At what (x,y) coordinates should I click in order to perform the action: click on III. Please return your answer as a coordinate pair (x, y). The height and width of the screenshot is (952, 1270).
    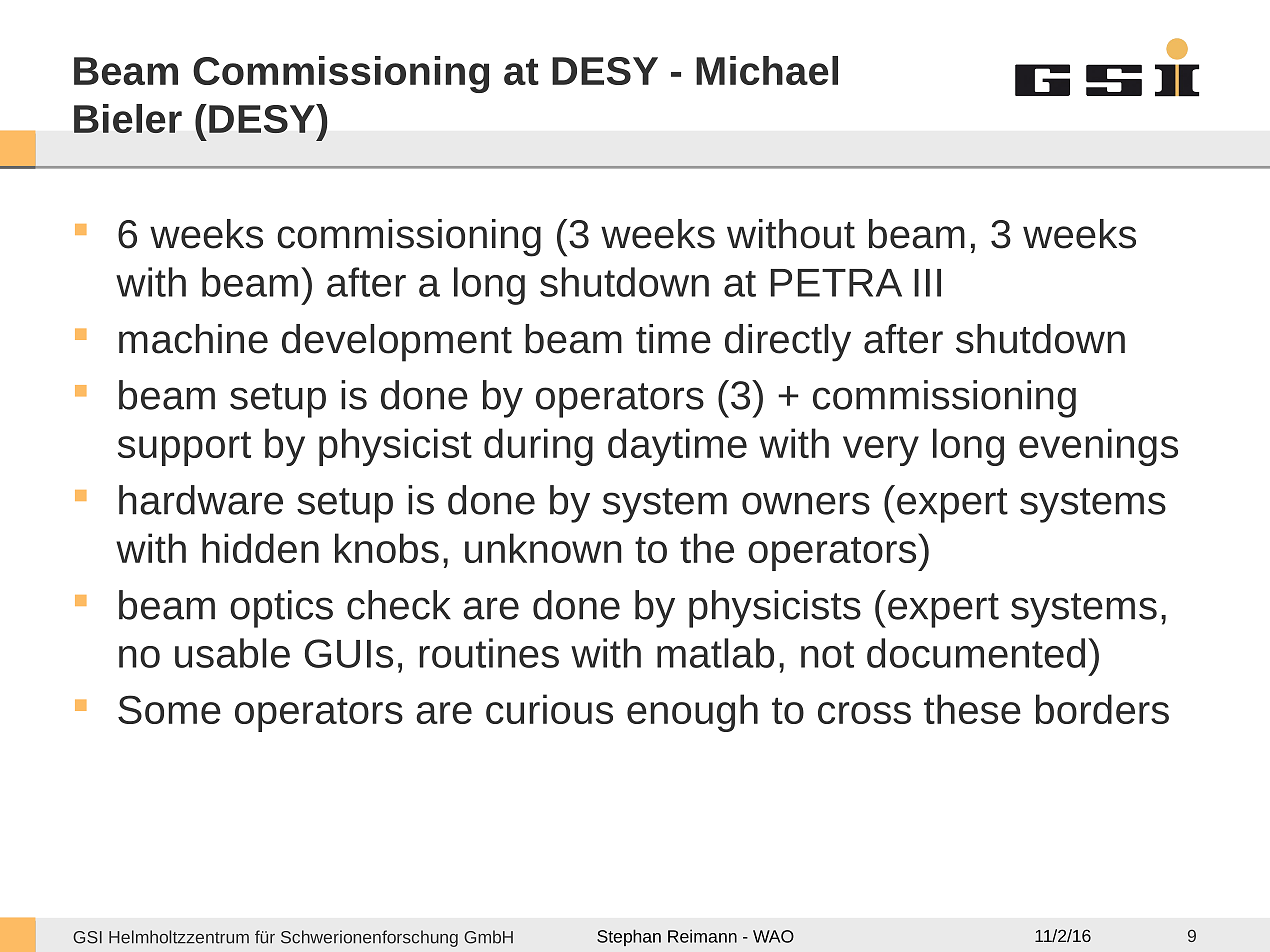
    Looking at the image, I should click on (927, 283).
